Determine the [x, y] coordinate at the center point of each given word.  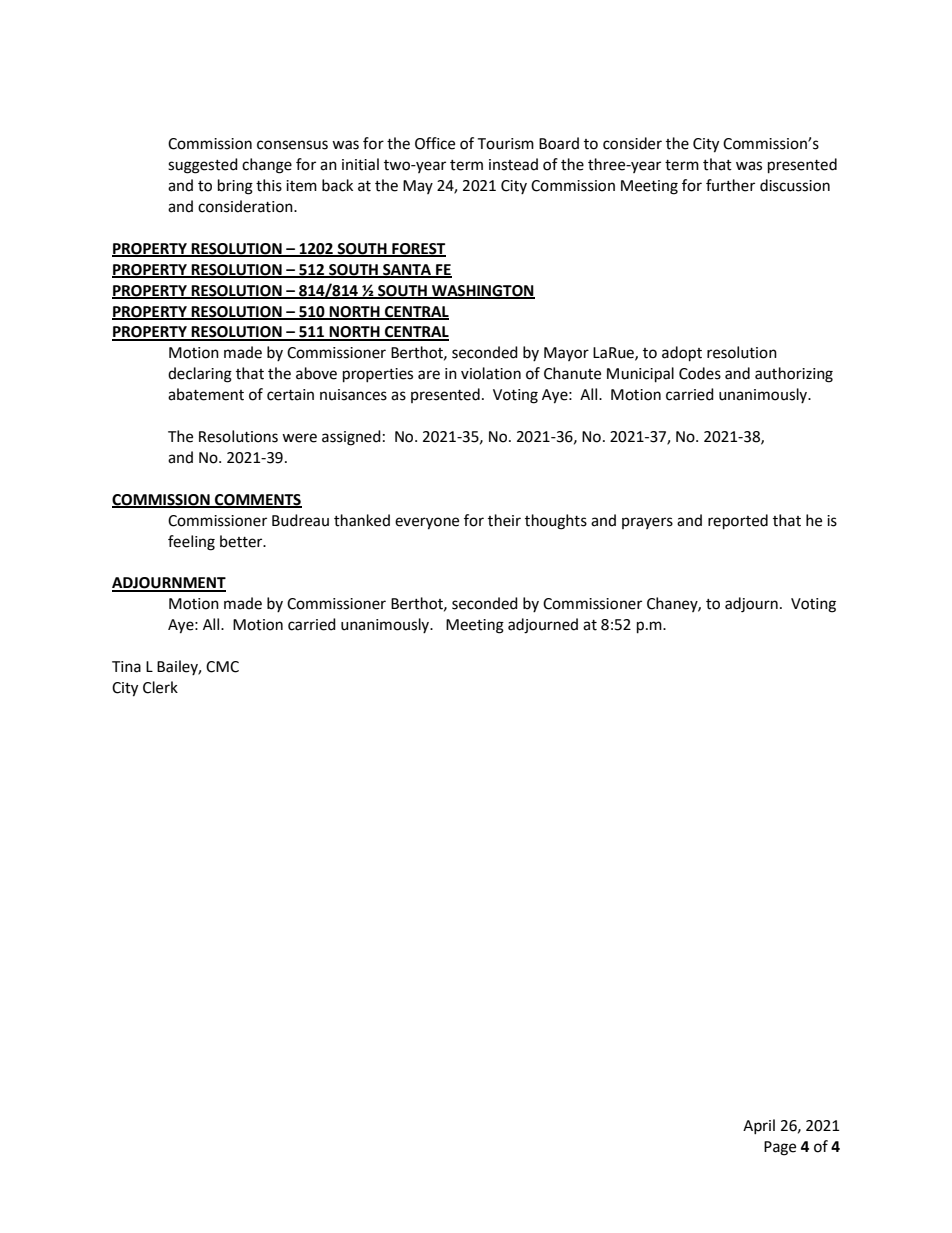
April [759, 1126]
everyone [427, 523]
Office [435, 143]
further [730, 185]
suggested [203, 166]
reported [738, 522]
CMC [222, 667]
